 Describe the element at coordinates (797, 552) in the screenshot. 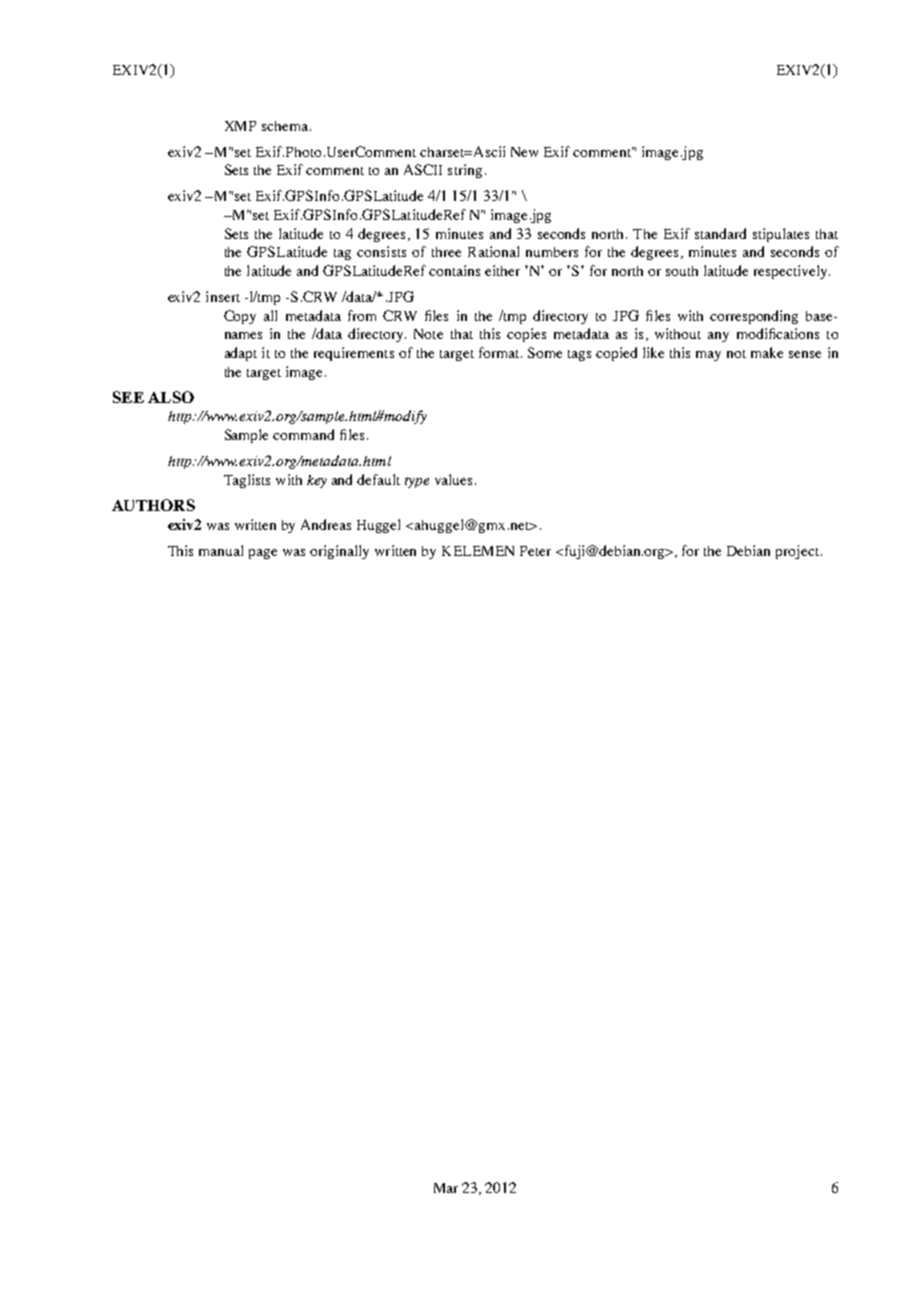

I see `project` at that location.
